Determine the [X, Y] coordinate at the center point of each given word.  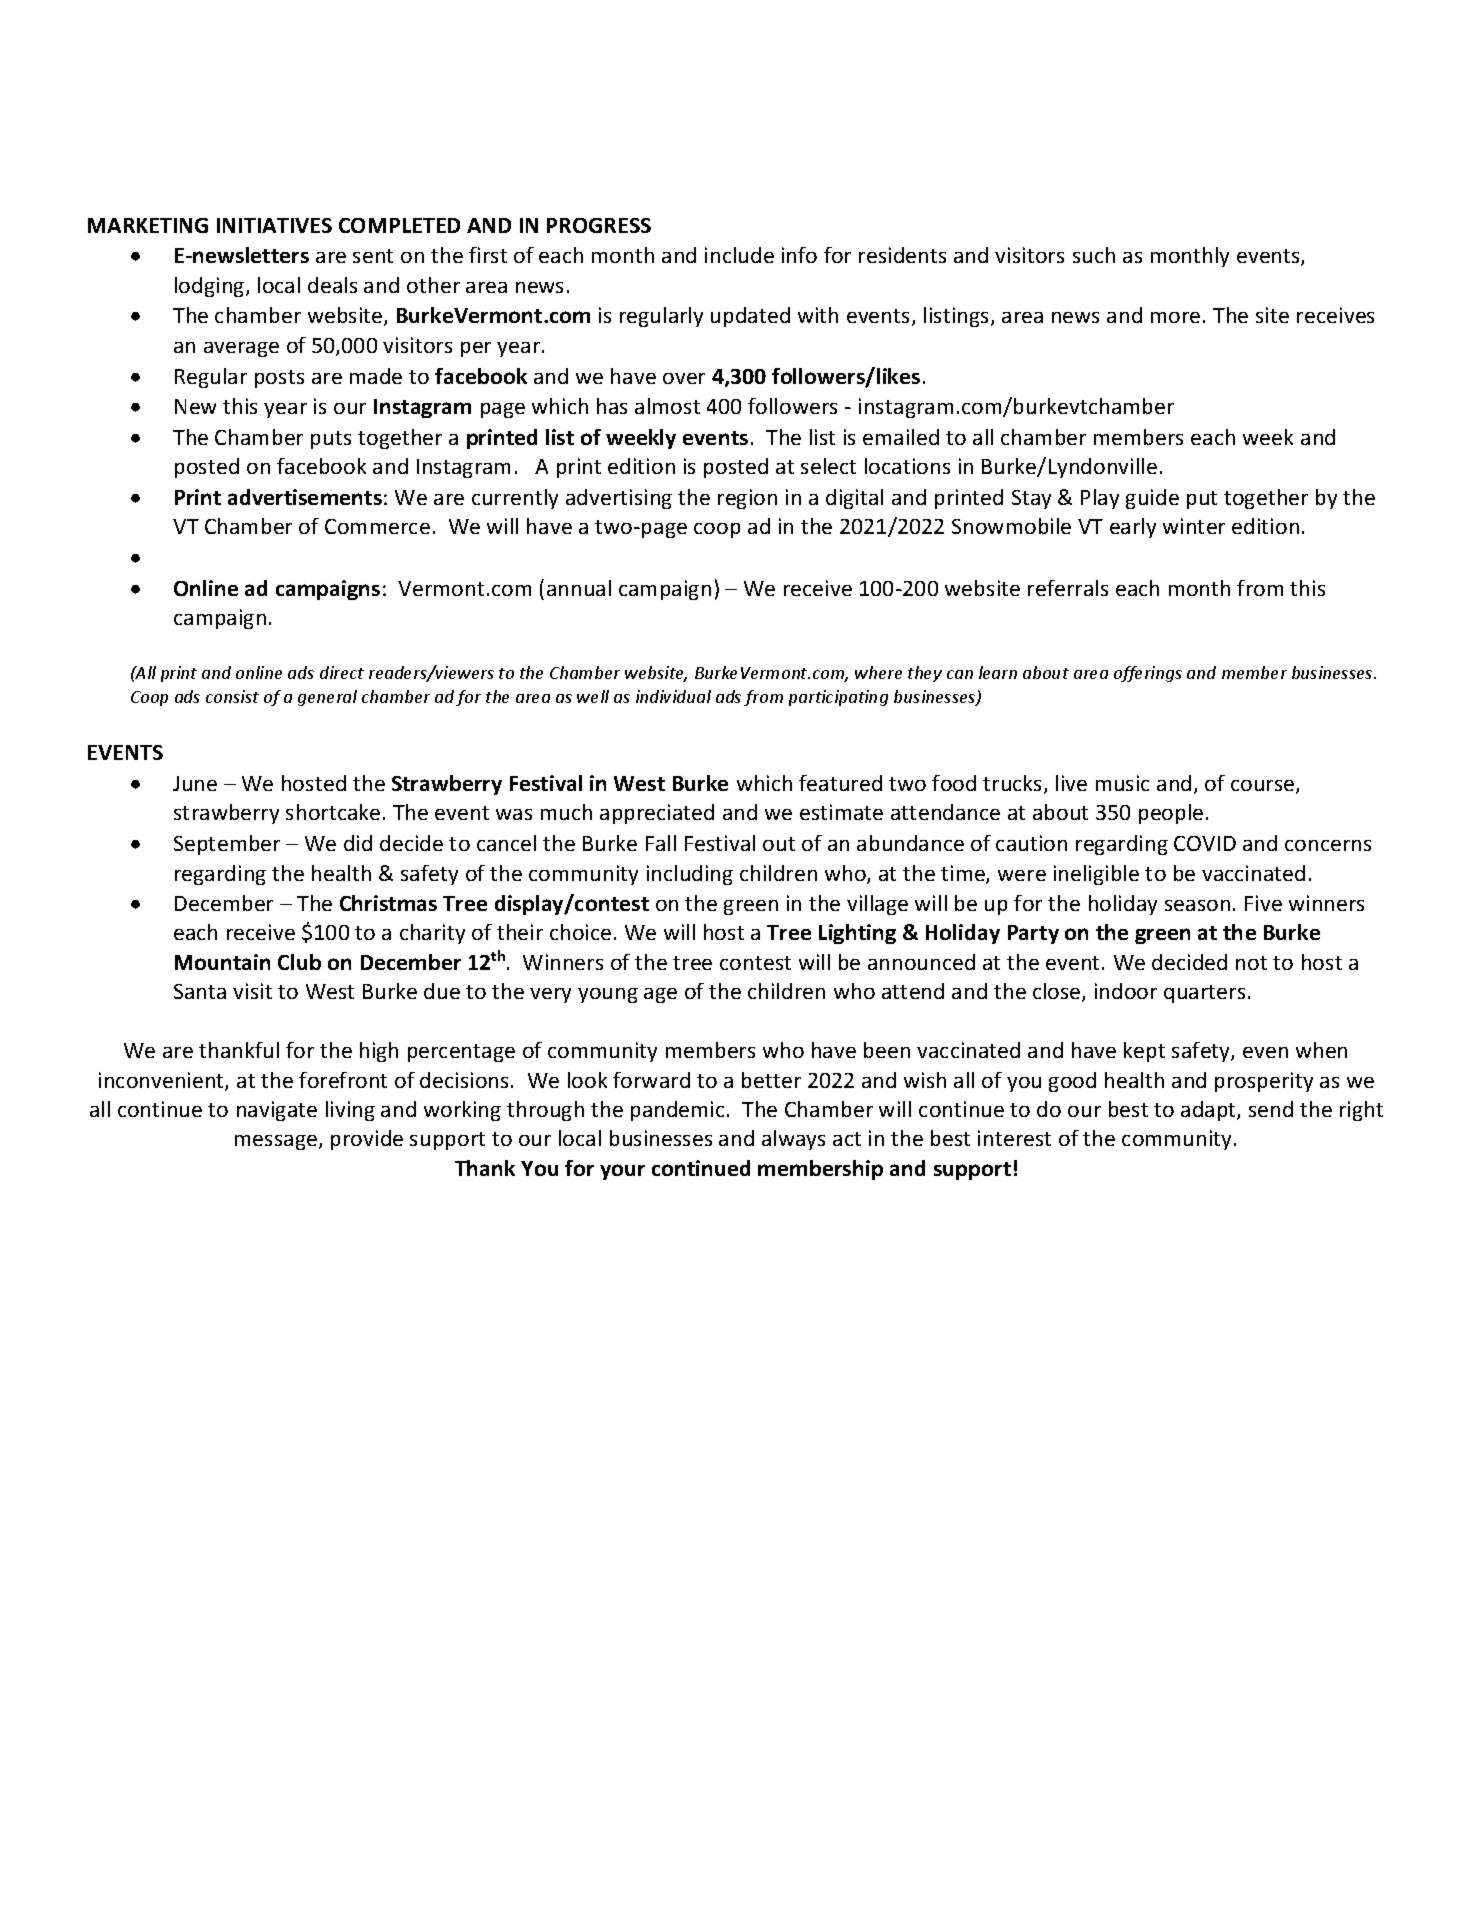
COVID [1205, 843]
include [739, 255]
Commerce [377, 526]
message [277, 1142]
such [1094, 255]
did [358, 843]
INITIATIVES [274, 225]
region [747, 499]
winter [1194, 526]
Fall [661, 843]
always [793, 1140]
